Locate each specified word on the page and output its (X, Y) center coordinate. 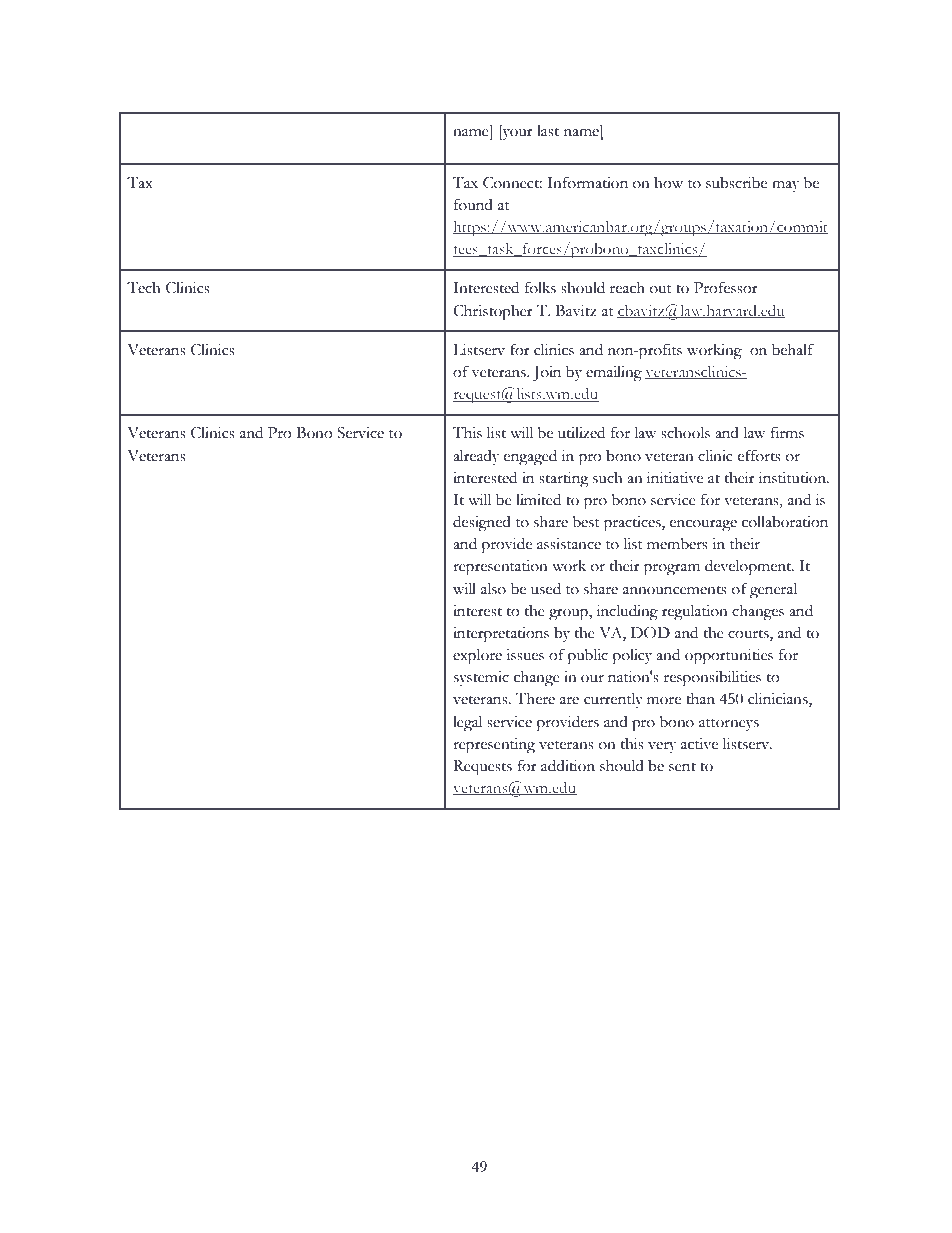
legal (467, 723)
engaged (530, 457)
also (493, 588)
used (546, 588)
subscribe (736, 183)
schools (685, 432)
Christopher (493, 313)
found (473, 204)
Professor (726, 287)
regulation (695, 612)
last (548, 131)
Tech (144, 287)
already (476, 458)
